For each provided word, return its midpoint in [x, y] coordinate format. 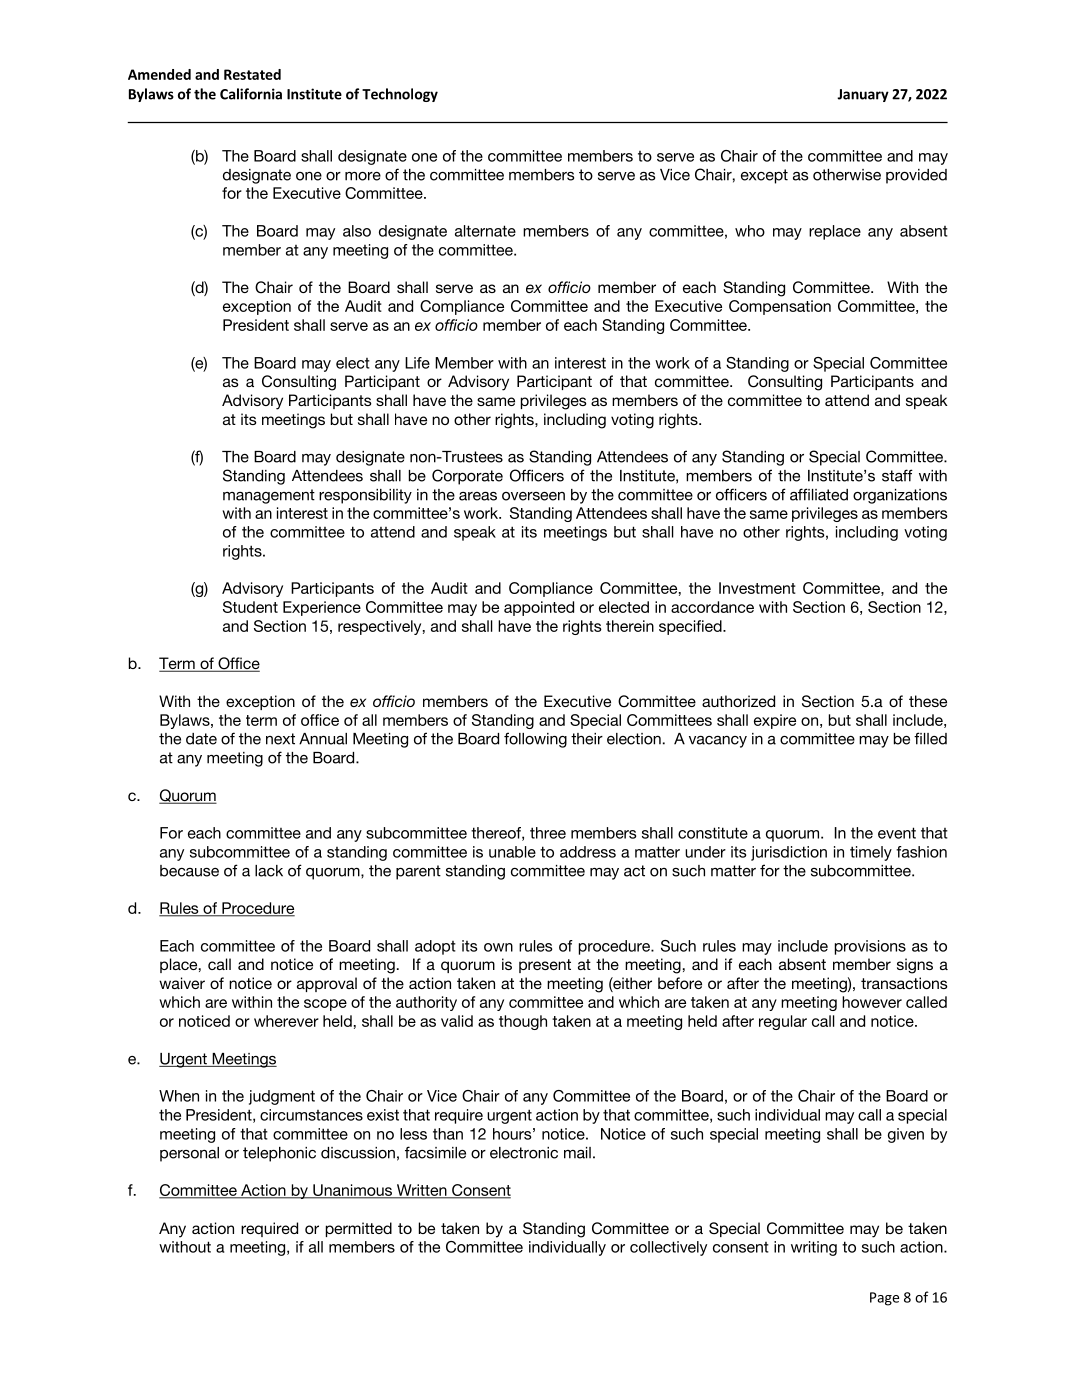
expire [775, 721]
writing [814, 1248]
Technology [400, 95]
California [251, 94]
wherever [286, 1021]
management [269, 496]
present [545, 966]
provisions [870, 947]
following [535, 740]
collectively [668, 1248]
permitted [359, 1229]
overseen [533, 496]
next [280, 739]
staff [897, 475]
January [863, 95]
